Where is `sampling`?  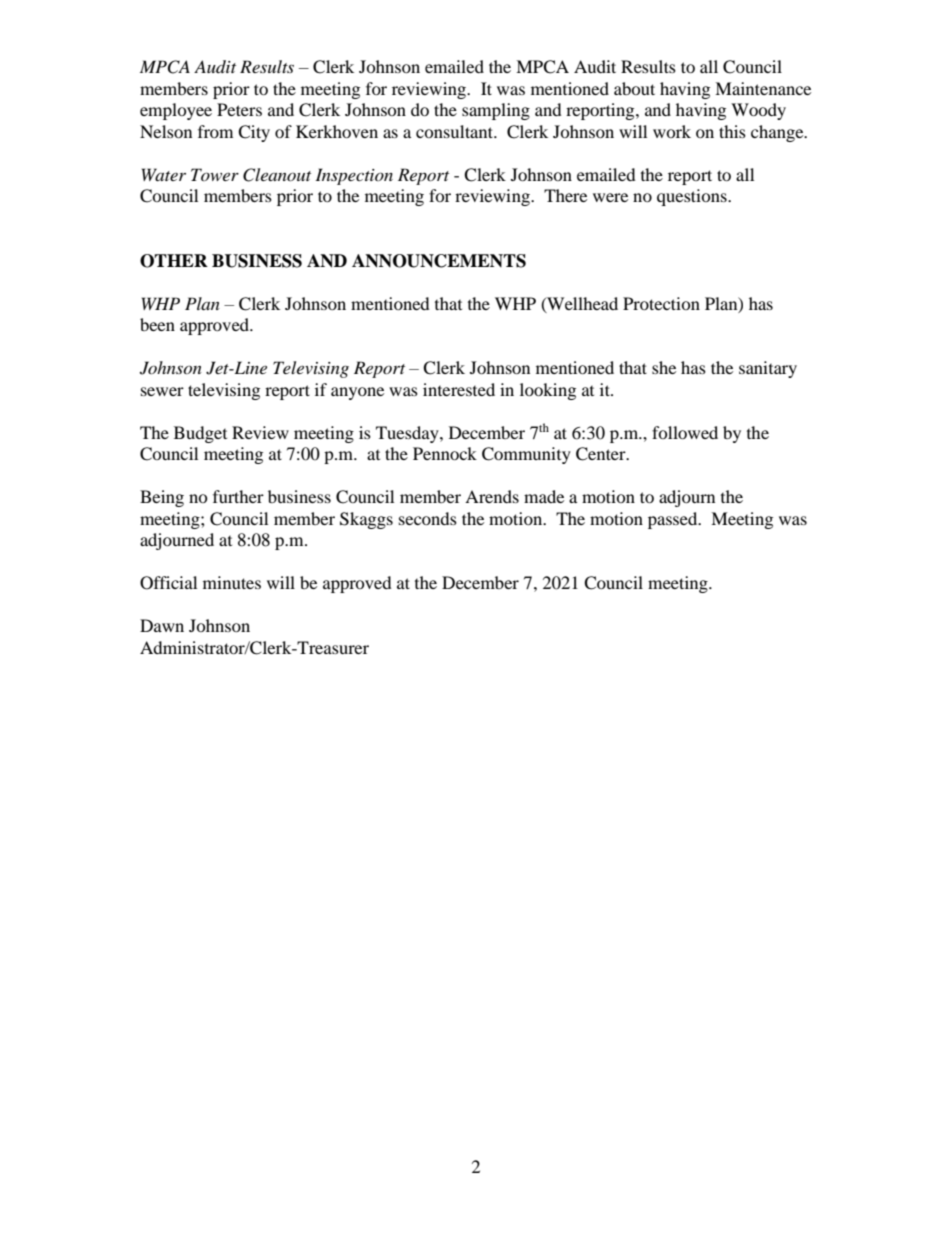 sampling is located at coordinates (496, 111).
